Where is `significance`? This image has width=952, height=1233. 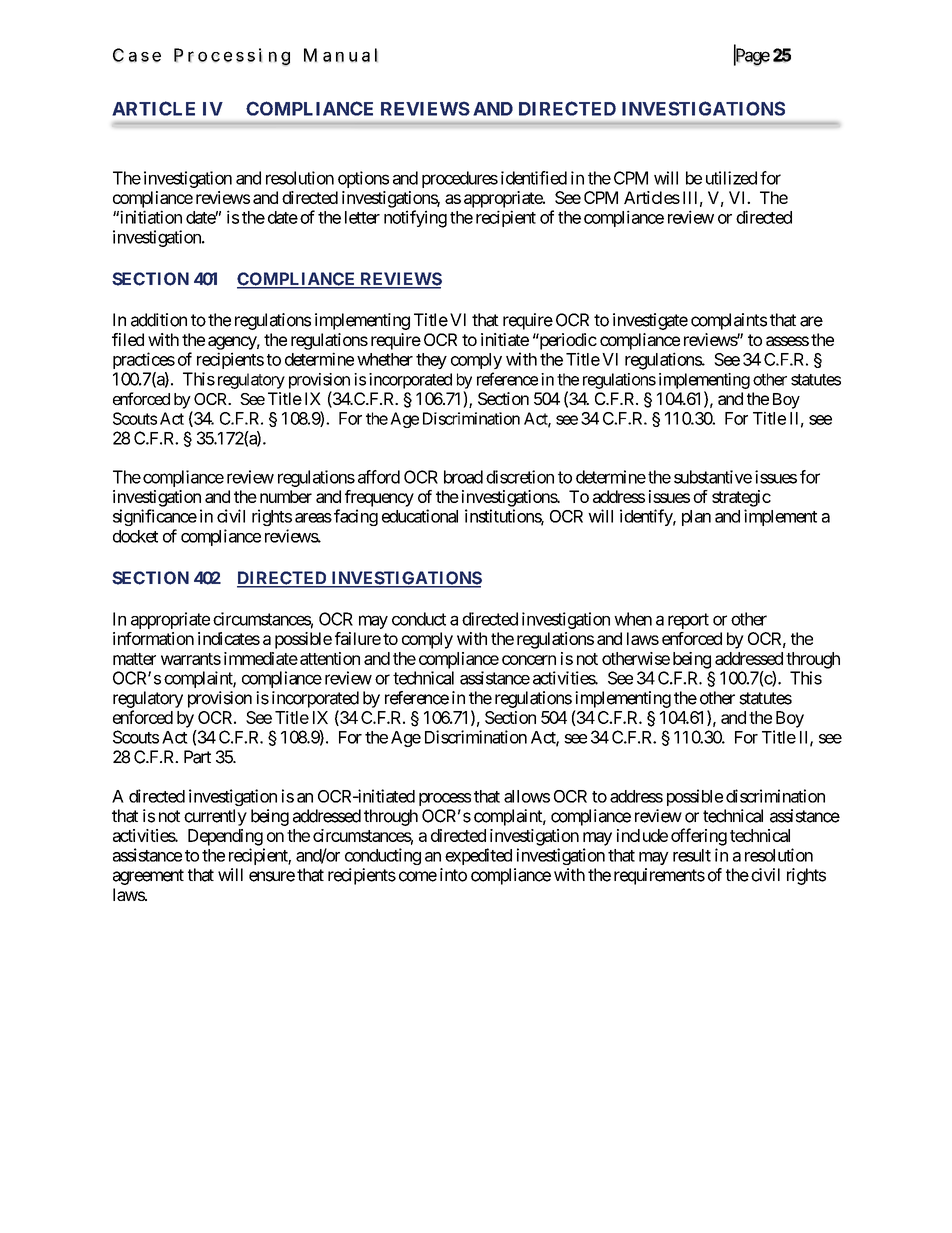 significance is located at coordinates (155, 517).
